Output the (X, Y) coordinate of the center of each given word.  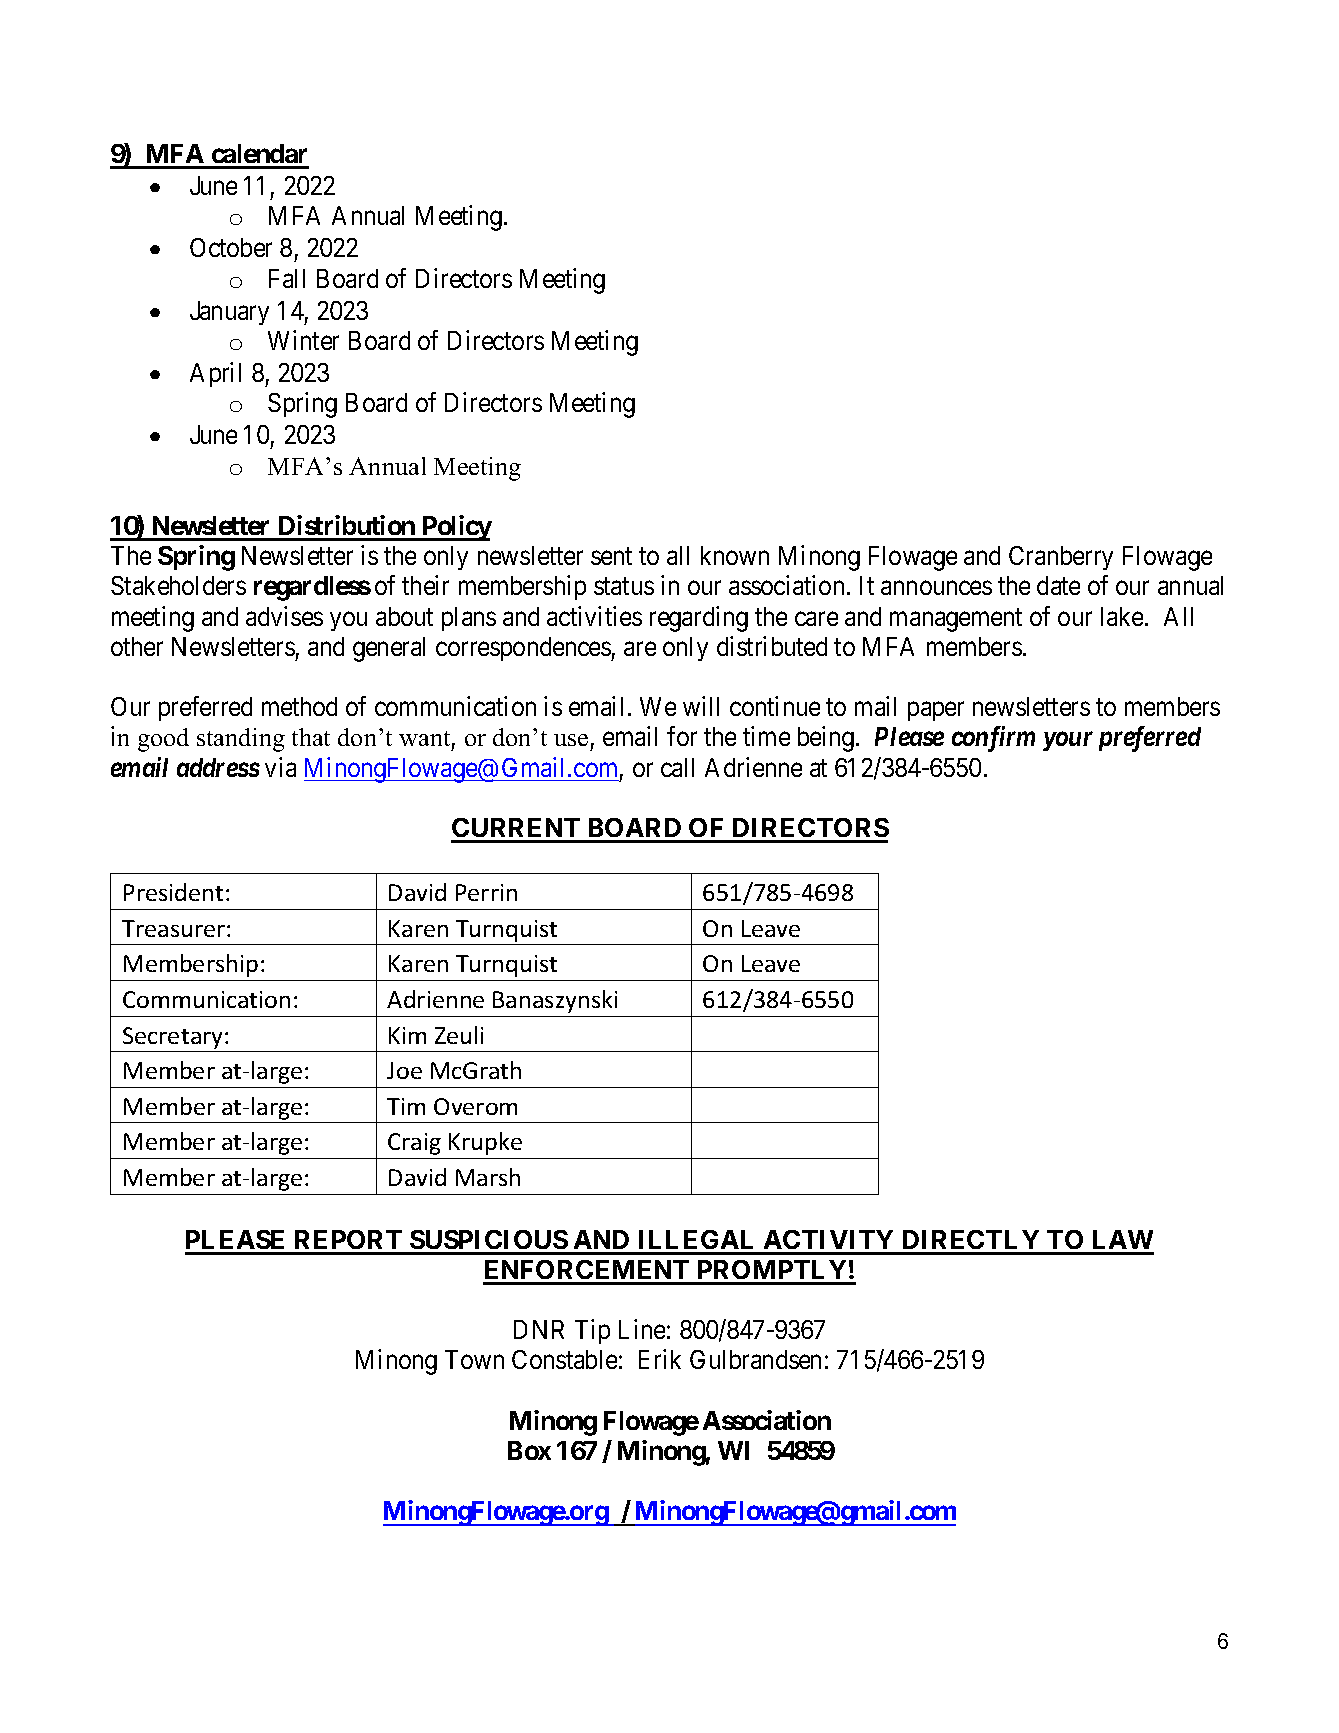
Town (474, 1359)
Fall (287, 278)
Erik (660, 1359)
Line (642, 1329)
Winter (303, 340)
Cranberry (1061, 558)
